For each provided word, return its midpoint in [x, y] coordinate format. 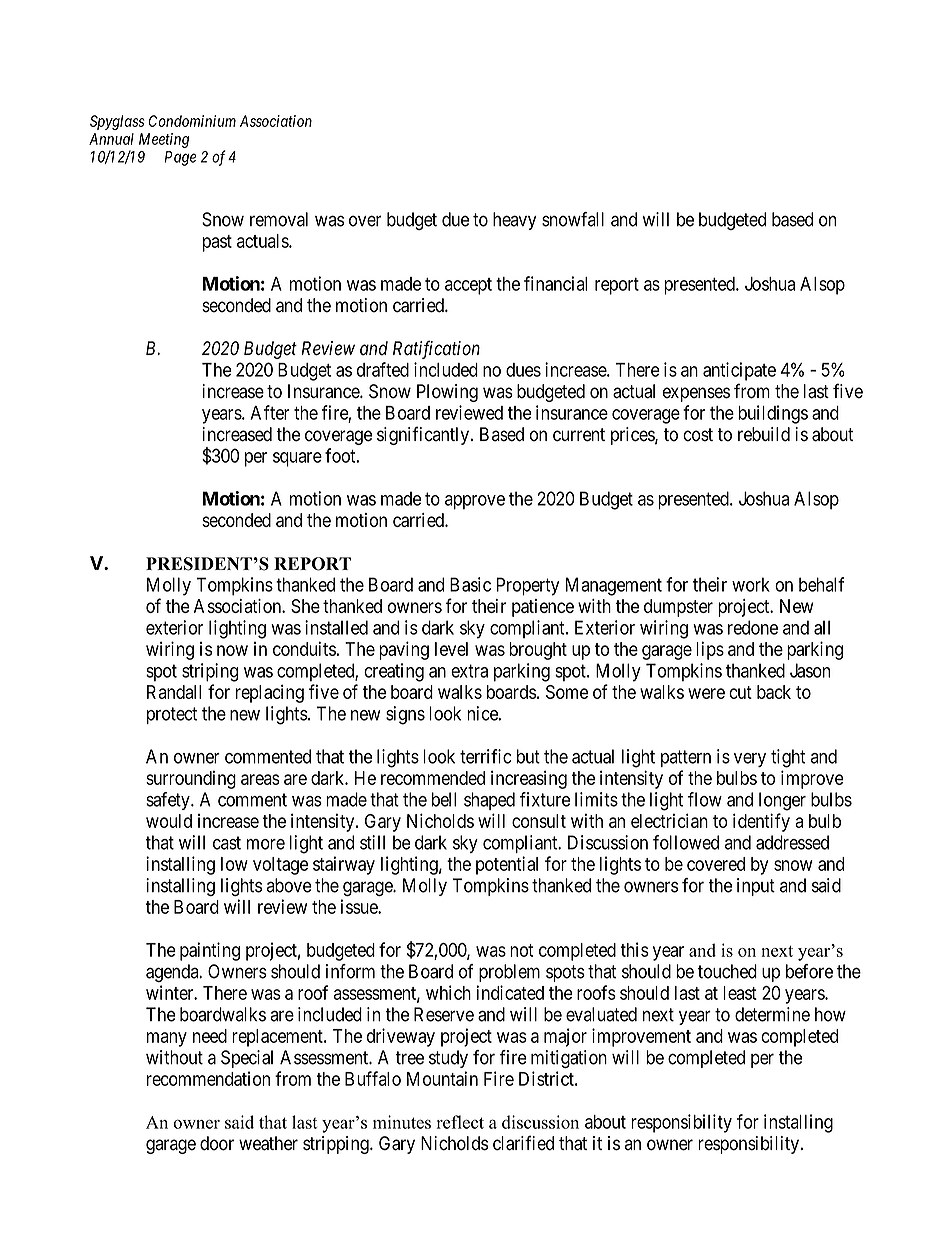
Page [180, 158]
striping [210, 672]
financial [555, 283]
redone [753, 627]
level [451, 649]
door [217, 1143]
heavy [515, 221]
